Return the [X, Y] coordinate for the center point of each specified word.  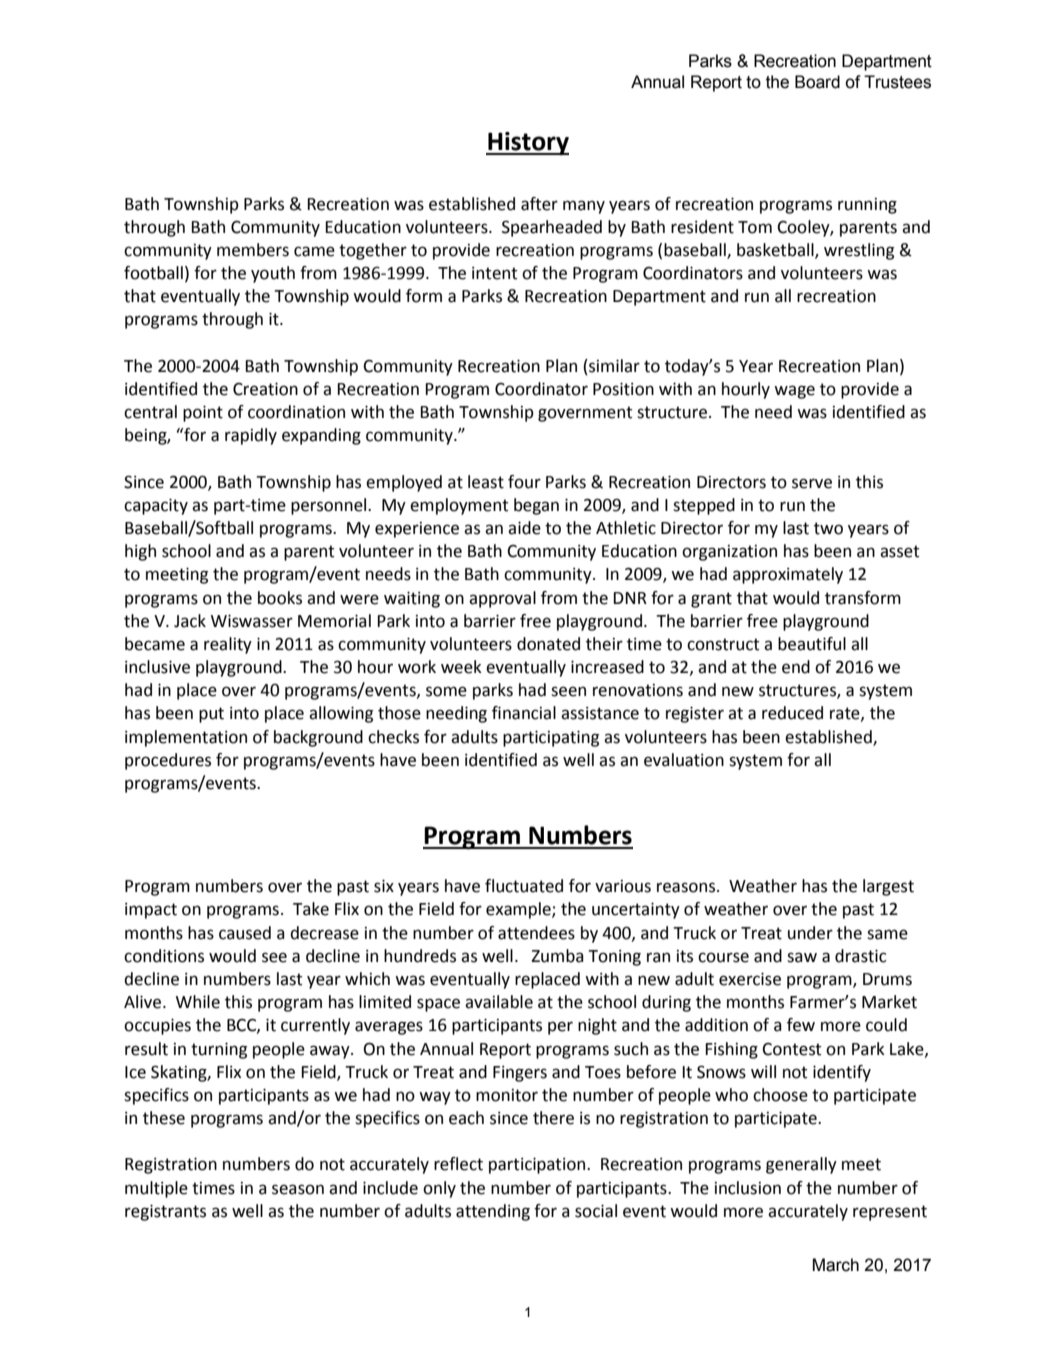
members [253, 250]
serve [812, 483]
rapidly [251, 436]
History [527, 143]
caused [245, 933]
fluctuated [524, 886]
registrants [165, 1213]
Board [817, 82]
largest [888, 887]
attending [493, 1212]
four [524, 482]
